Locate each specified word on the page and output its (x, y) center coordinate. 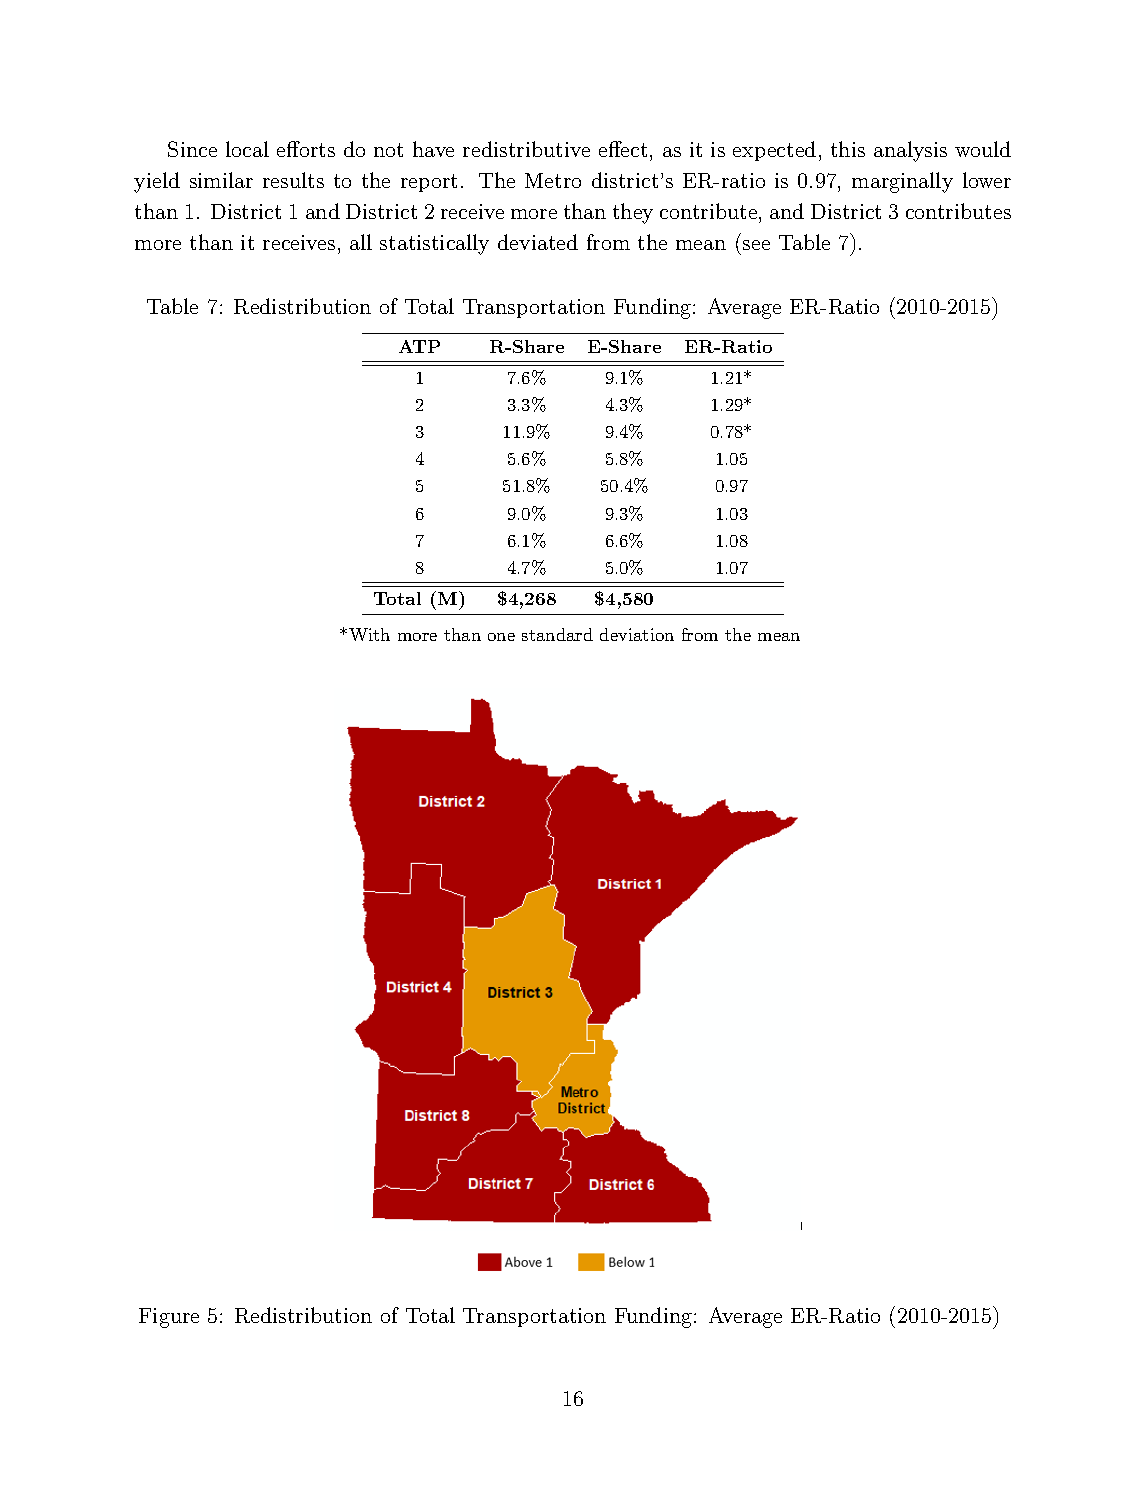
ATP (419, 346)
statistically (434, 244)
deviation (637, 634)
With (369, 634)
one (501, 637)
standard (557, 634)
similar (221, 180)
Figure (169, 1318)
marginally (902, 182)
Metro (553, 180)
